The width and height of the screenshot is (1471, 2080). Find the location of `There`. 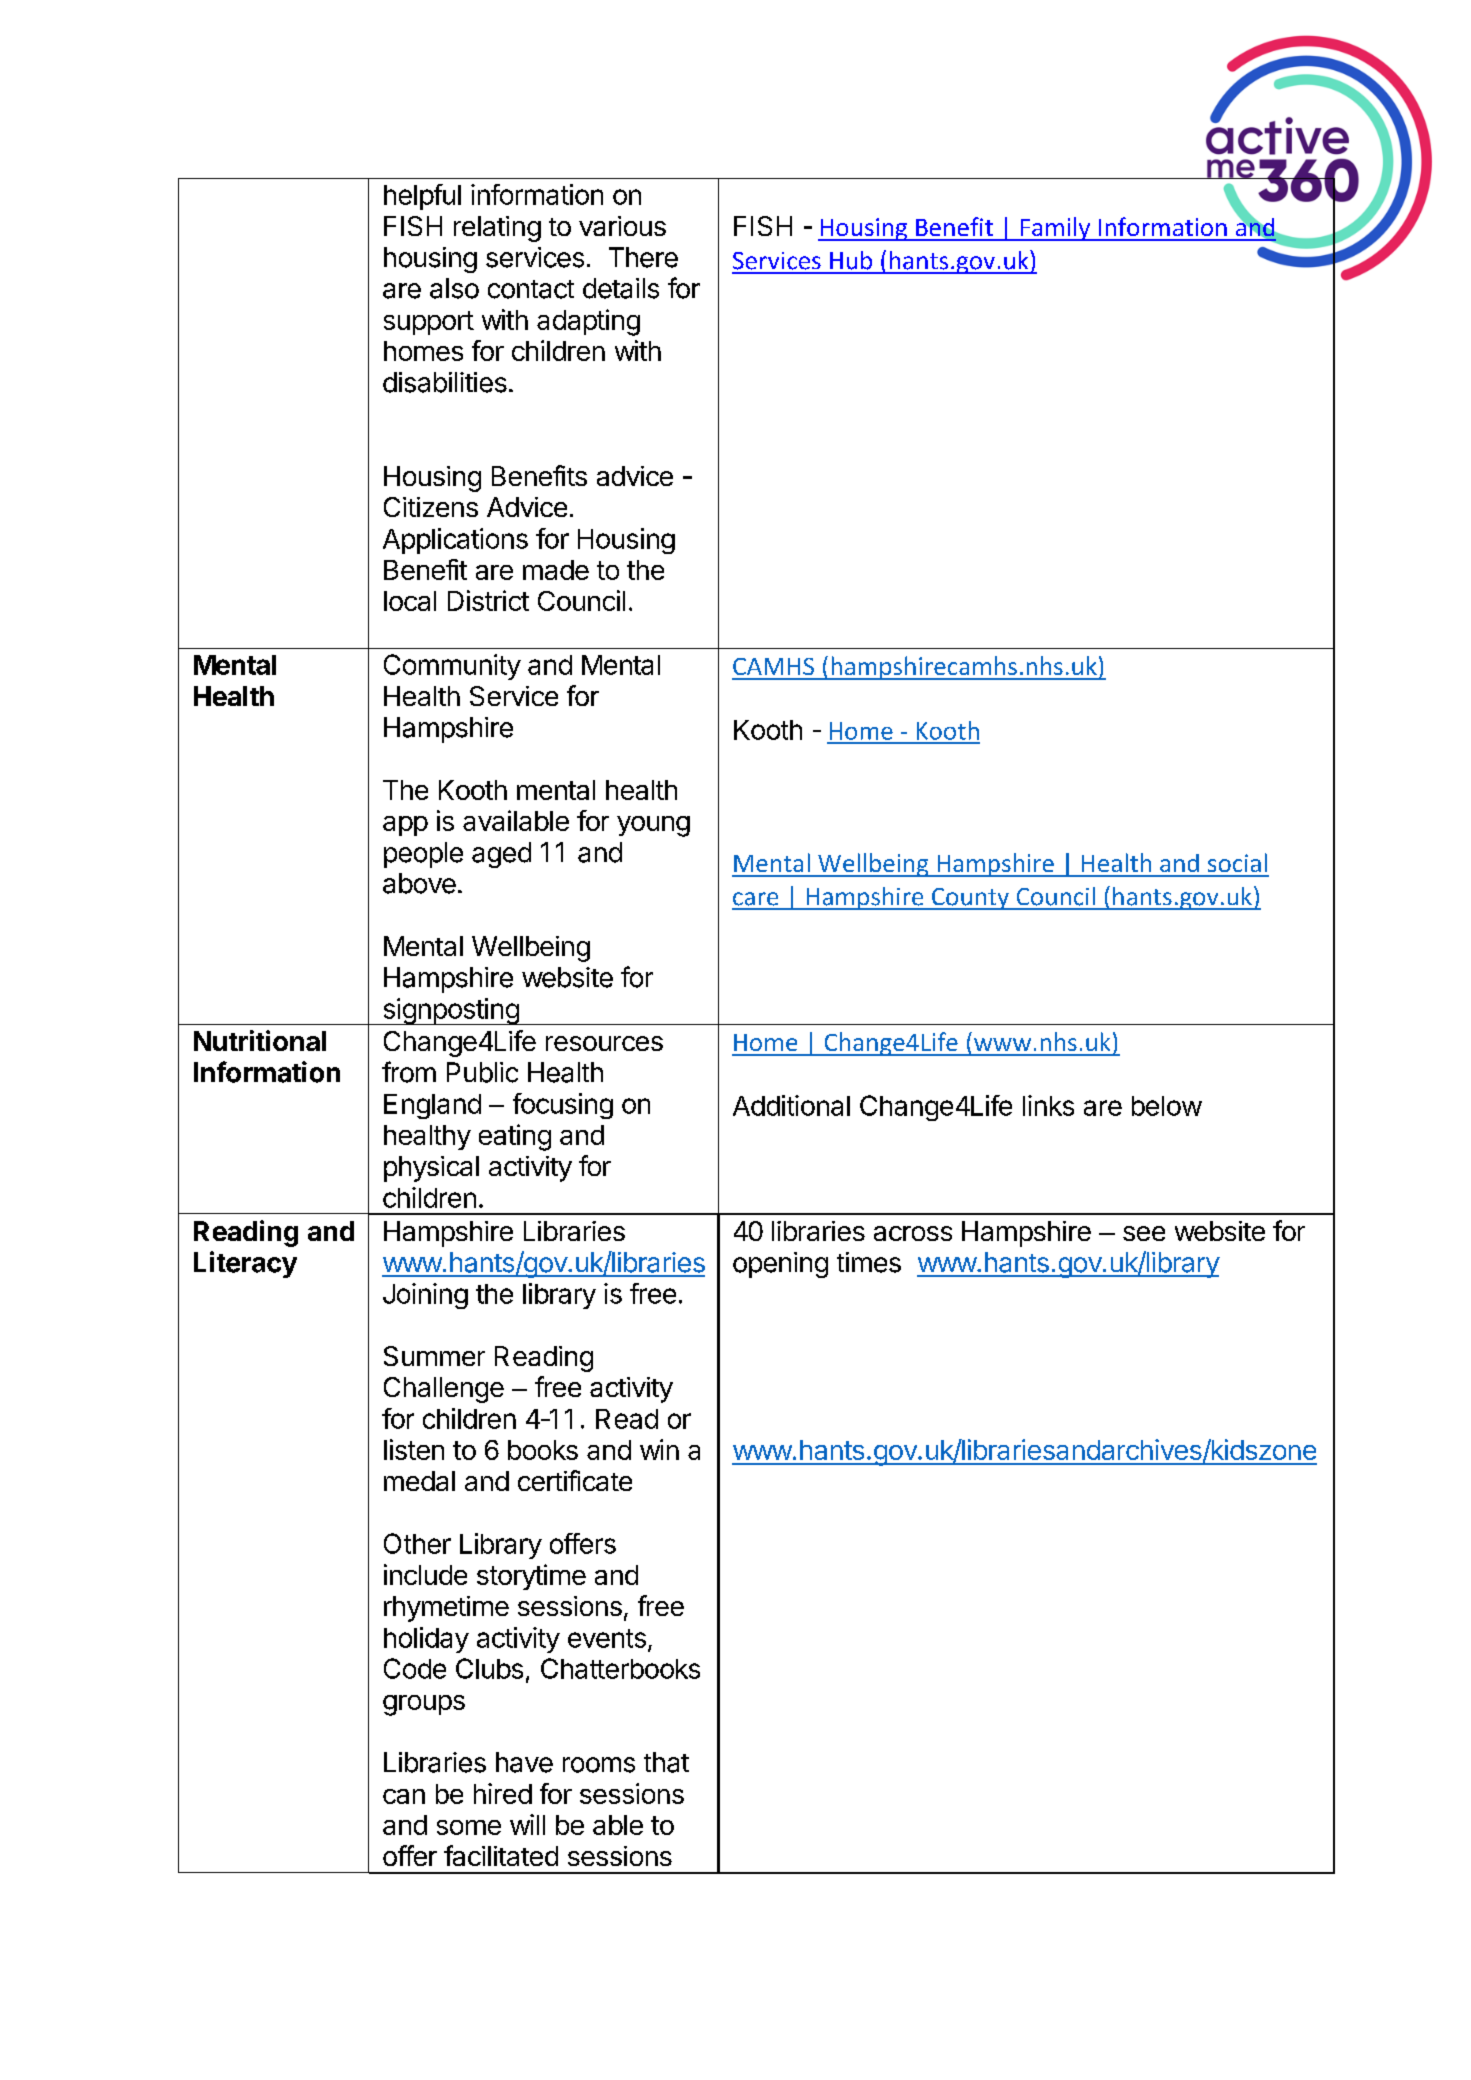

There is located at coordinates (643, 257).
